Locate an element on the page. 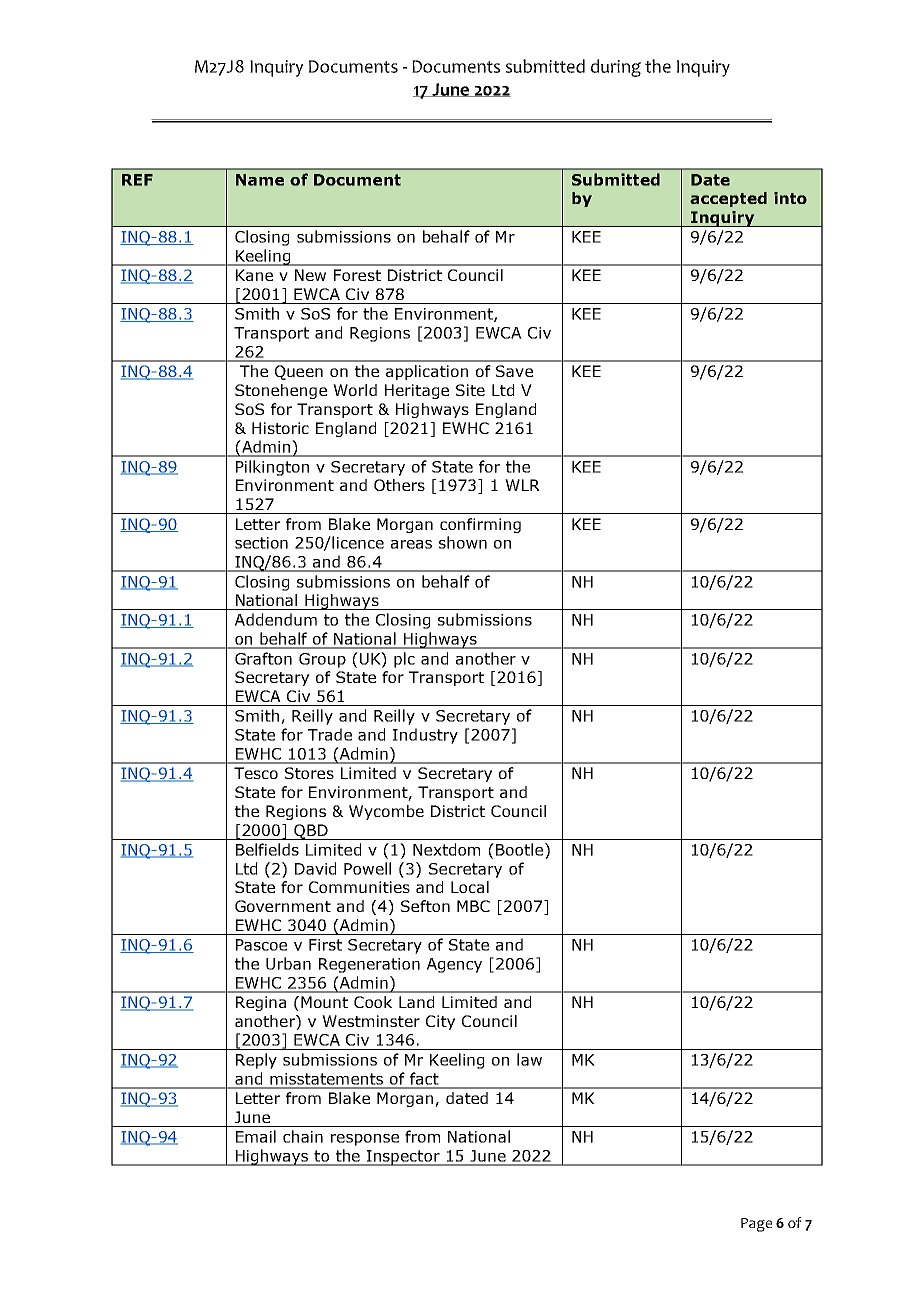 The width and height of the document is (924, 1308). during is located at coordinates (616, 68).
